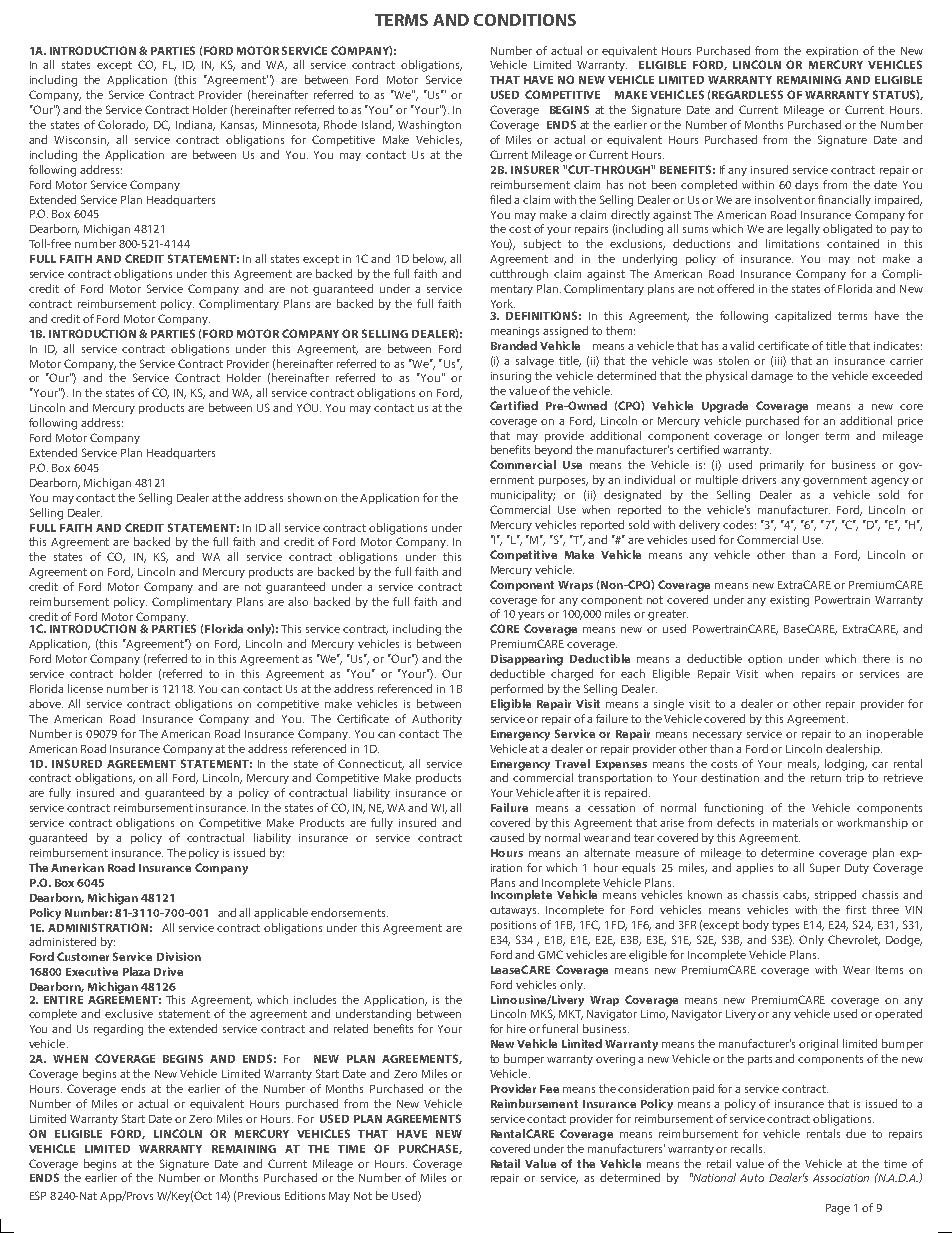 The height and width of the screenshot is (1233, 952). What do you see at coordinates (304, 497) in the screenshot?
I see `shown` at bounding box center [304, 497].
